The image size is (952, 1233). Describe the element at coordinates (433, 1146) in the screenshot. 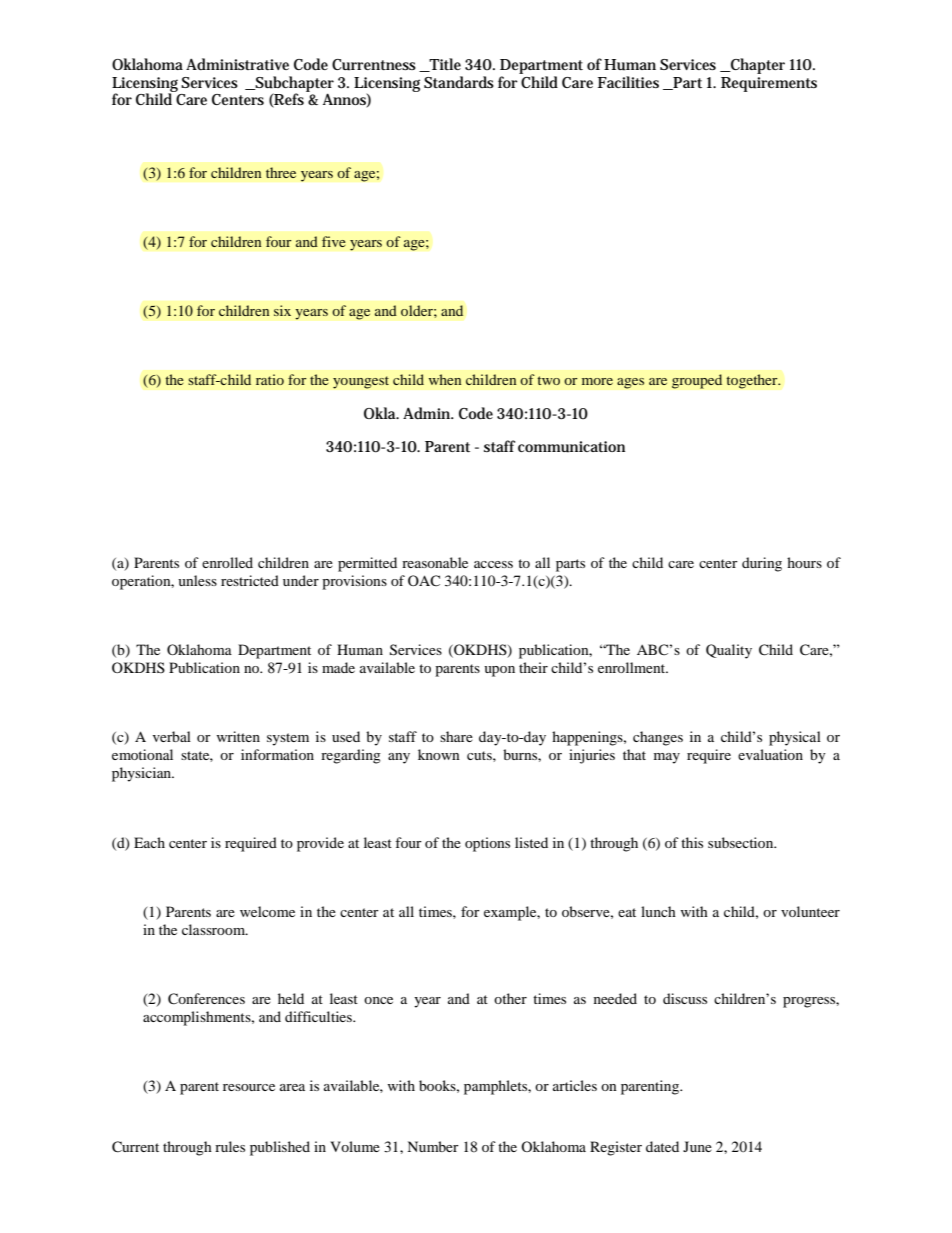

I see `Number` at that location.
